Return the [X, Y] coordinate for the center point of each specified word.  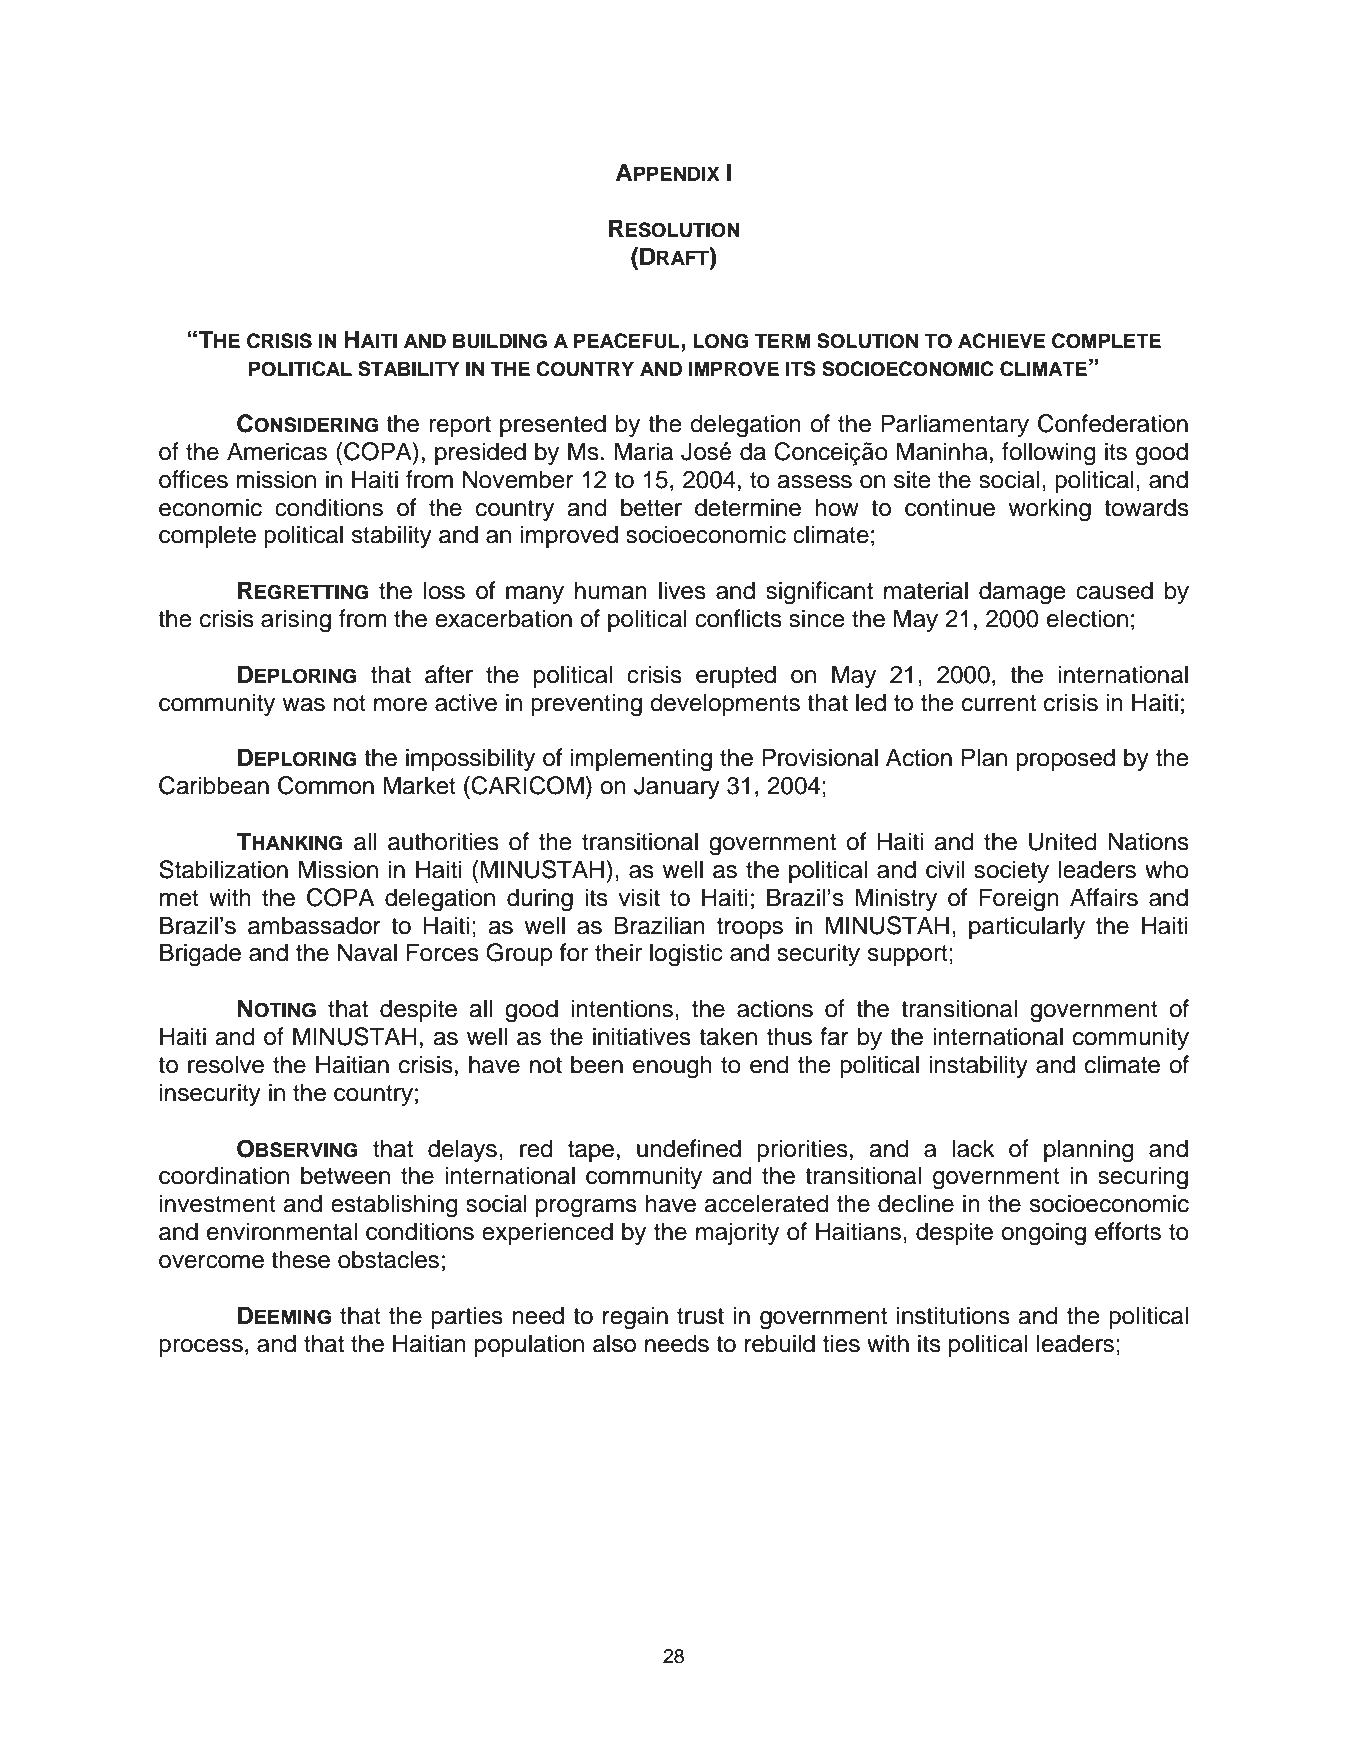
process [201, 1348]
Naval [367, 952]
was [303, 705]
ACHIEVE [1001, 341]
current [999, 703]
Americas [277, 451]
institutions [953, 1315]
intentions [622, 1008]
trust [700, 1316]
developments [725, 704]
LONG [721, 341]
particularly [1027, 927]
